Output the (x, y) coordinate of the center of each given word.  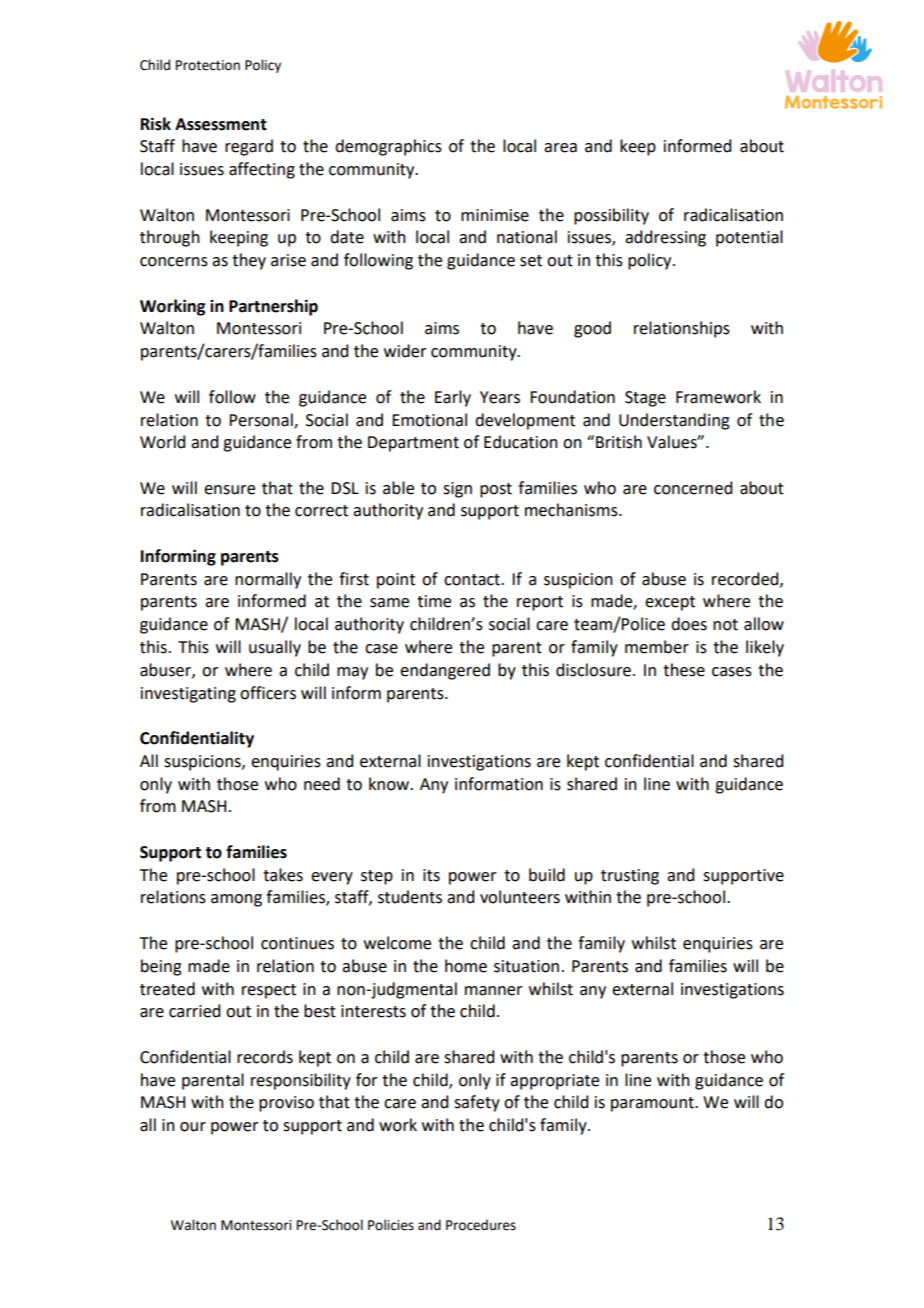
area (560, 148)
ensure (229, 490)
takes (283, 875)
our (193, 1127)
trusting (630, 877)
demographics (388, 147)
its (431, 875)
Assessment (221, 124)
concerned (693, 488)
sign (457, 490)
